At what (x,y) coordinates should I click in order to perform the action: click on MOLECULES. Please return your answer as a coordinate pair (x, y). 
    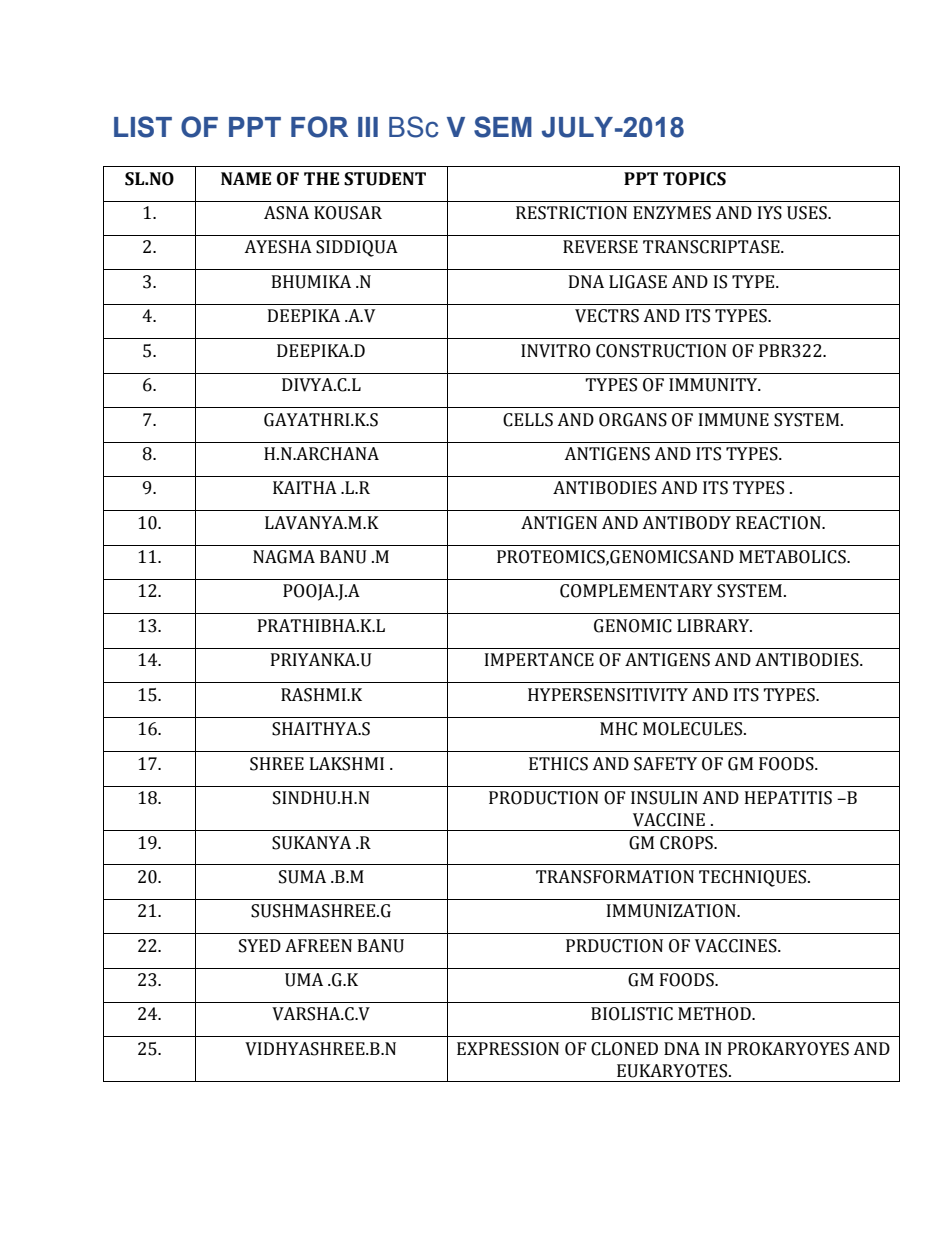
    Looking at the image, I should click on (694, 729).
